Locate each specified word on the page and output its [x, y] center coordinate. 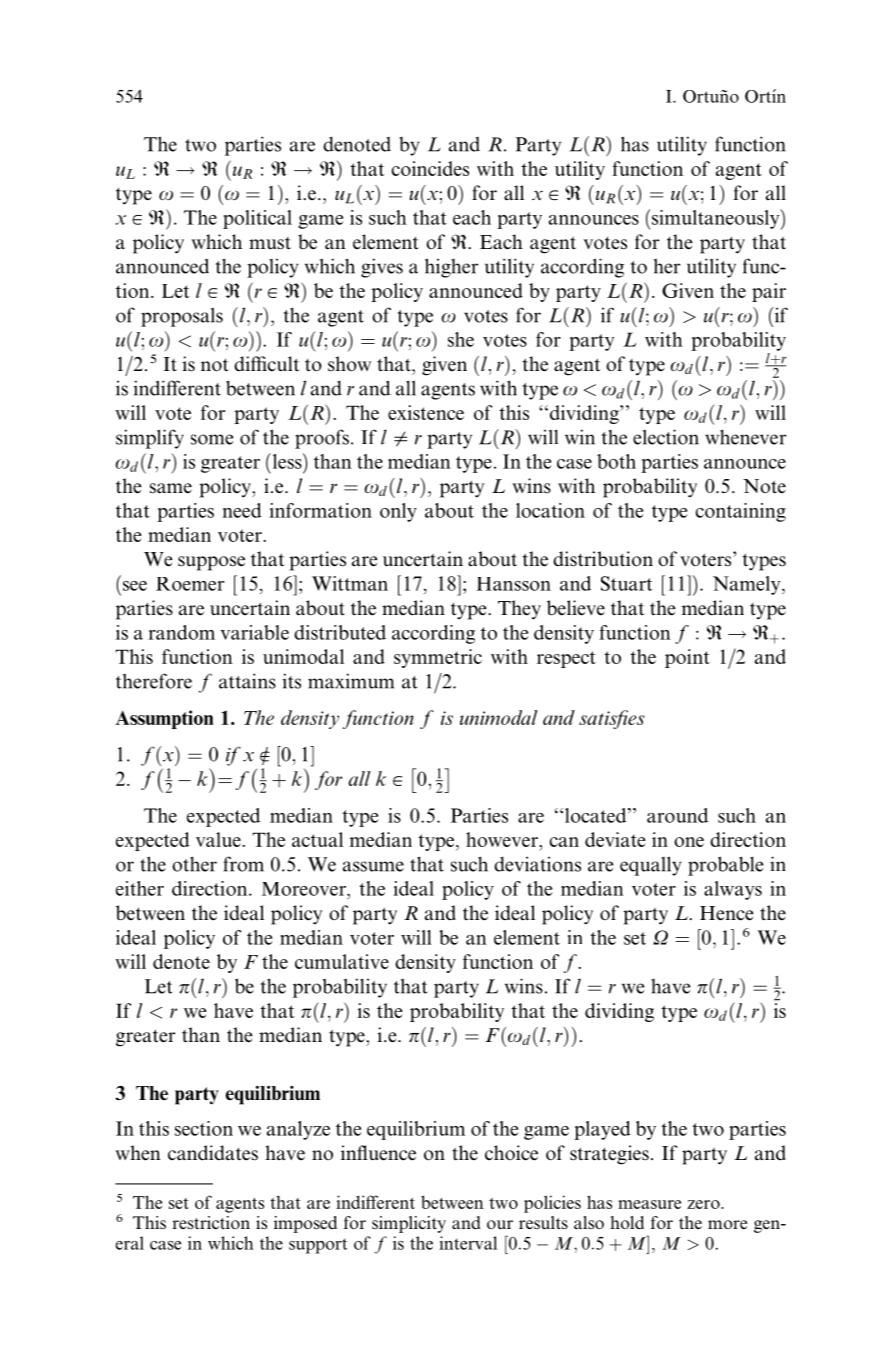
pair [769, 292]
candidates [213, 1153]
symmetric [438, 658]
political [257, 219]
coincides [430, 168]
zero [704, 1204]
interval [468, 1243]
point [687, 658]
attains [247, 681]
